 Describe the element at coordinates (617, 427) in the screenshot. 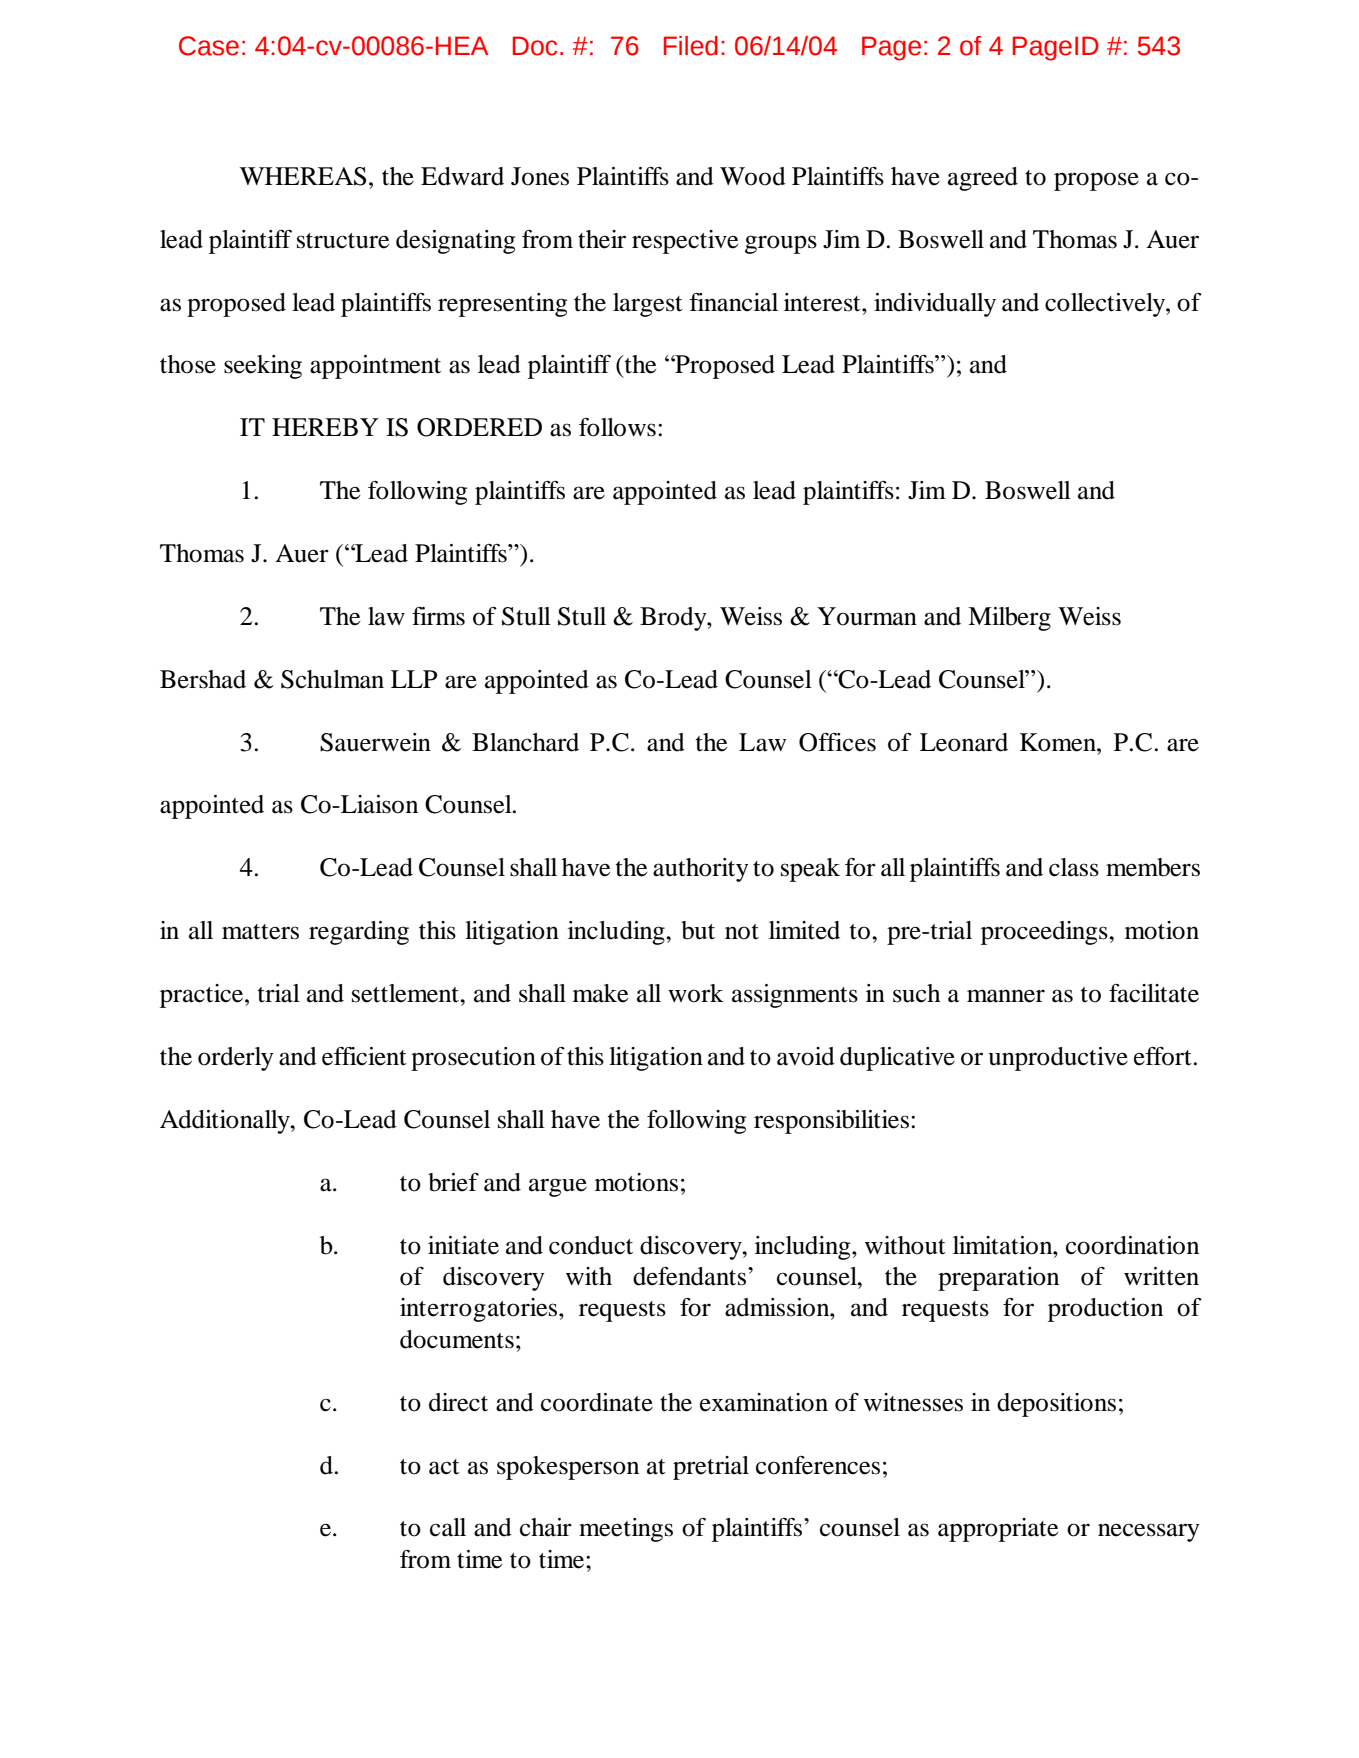

I see `follows` at that location.
